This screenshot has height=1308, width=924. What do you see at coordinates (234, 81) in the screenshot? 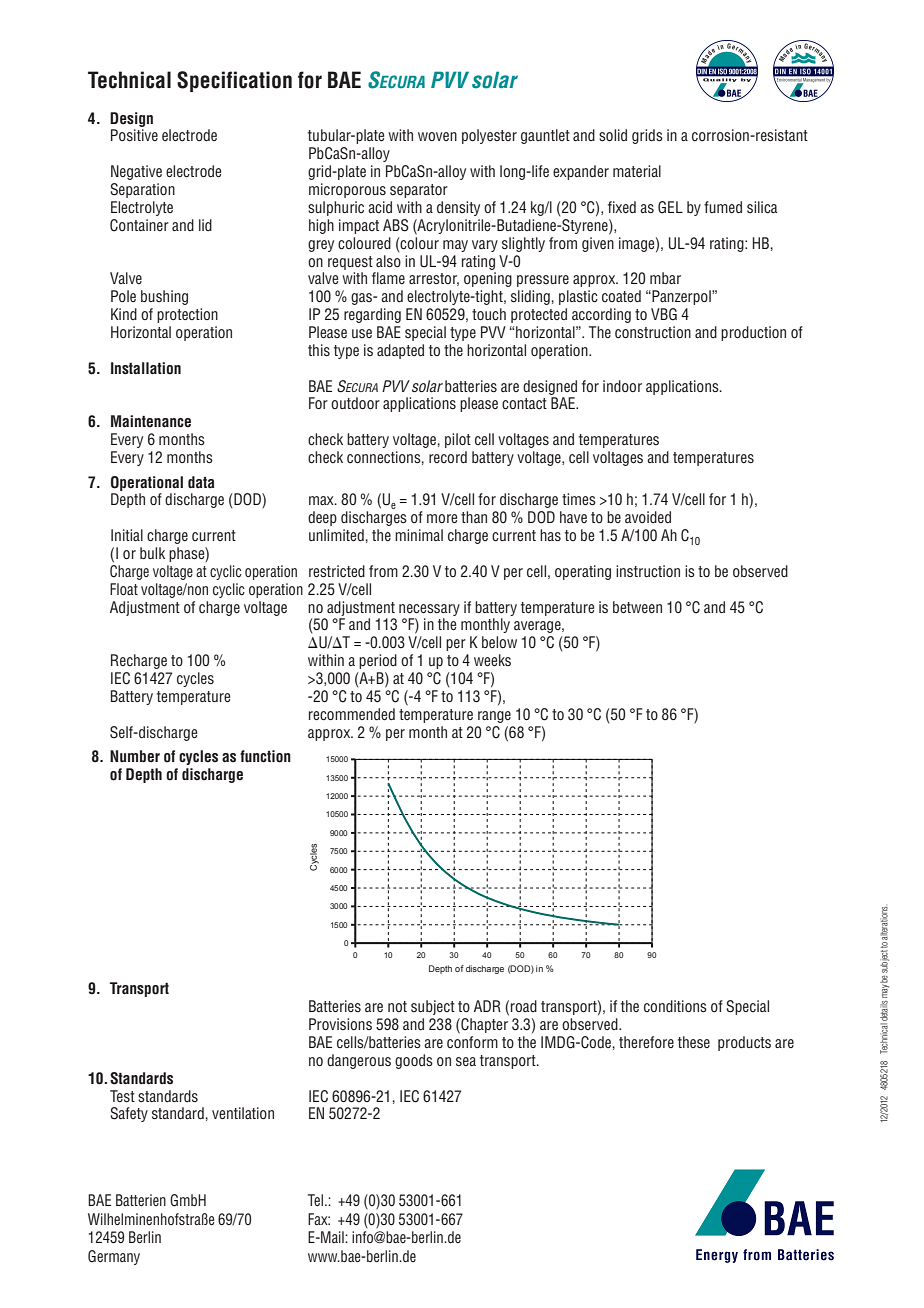
I see `Specification` at bounding box center [234, 81].
